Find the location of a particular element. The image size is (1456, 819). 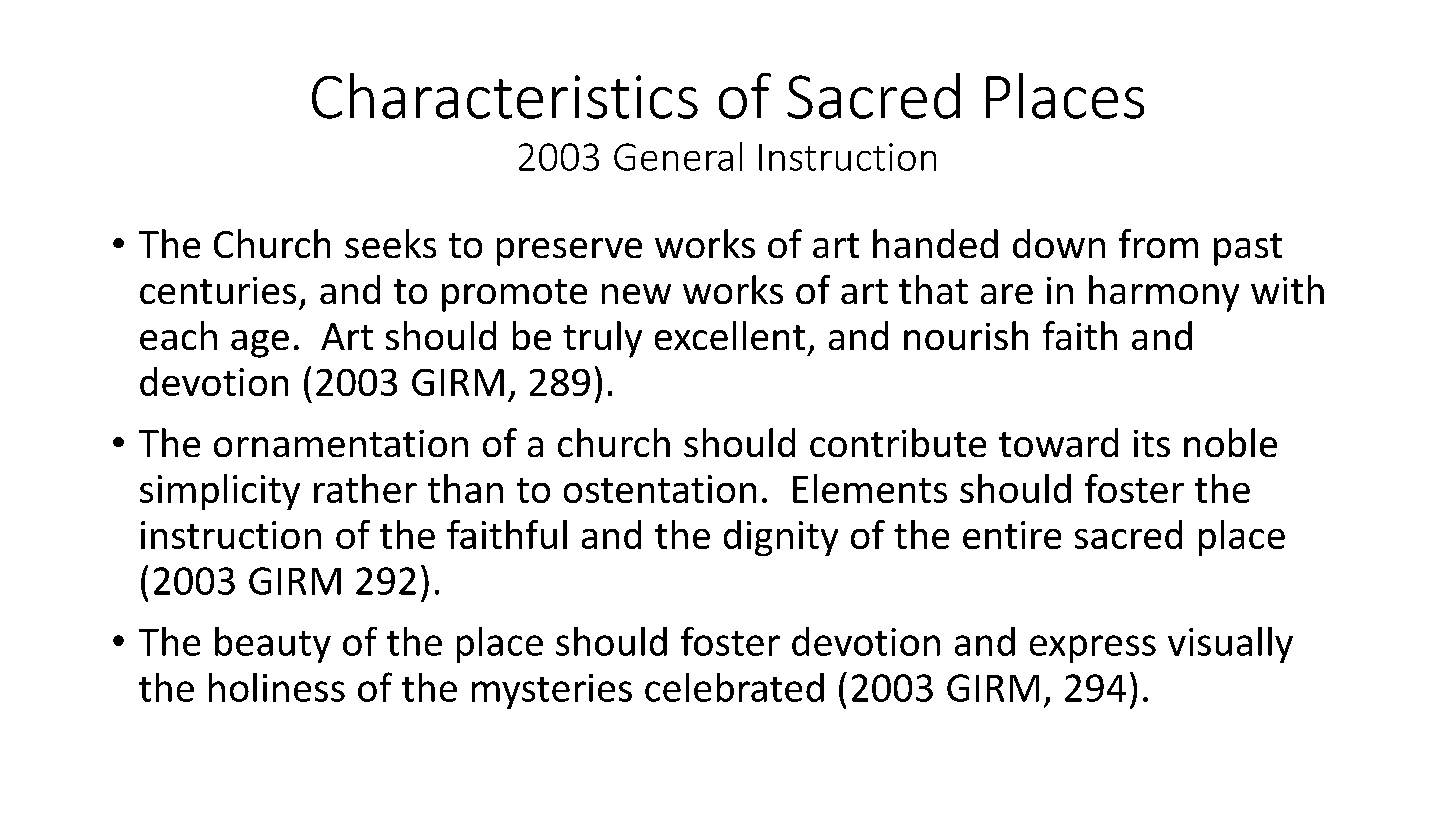

harmony is located at coordinates (1164, 293).
